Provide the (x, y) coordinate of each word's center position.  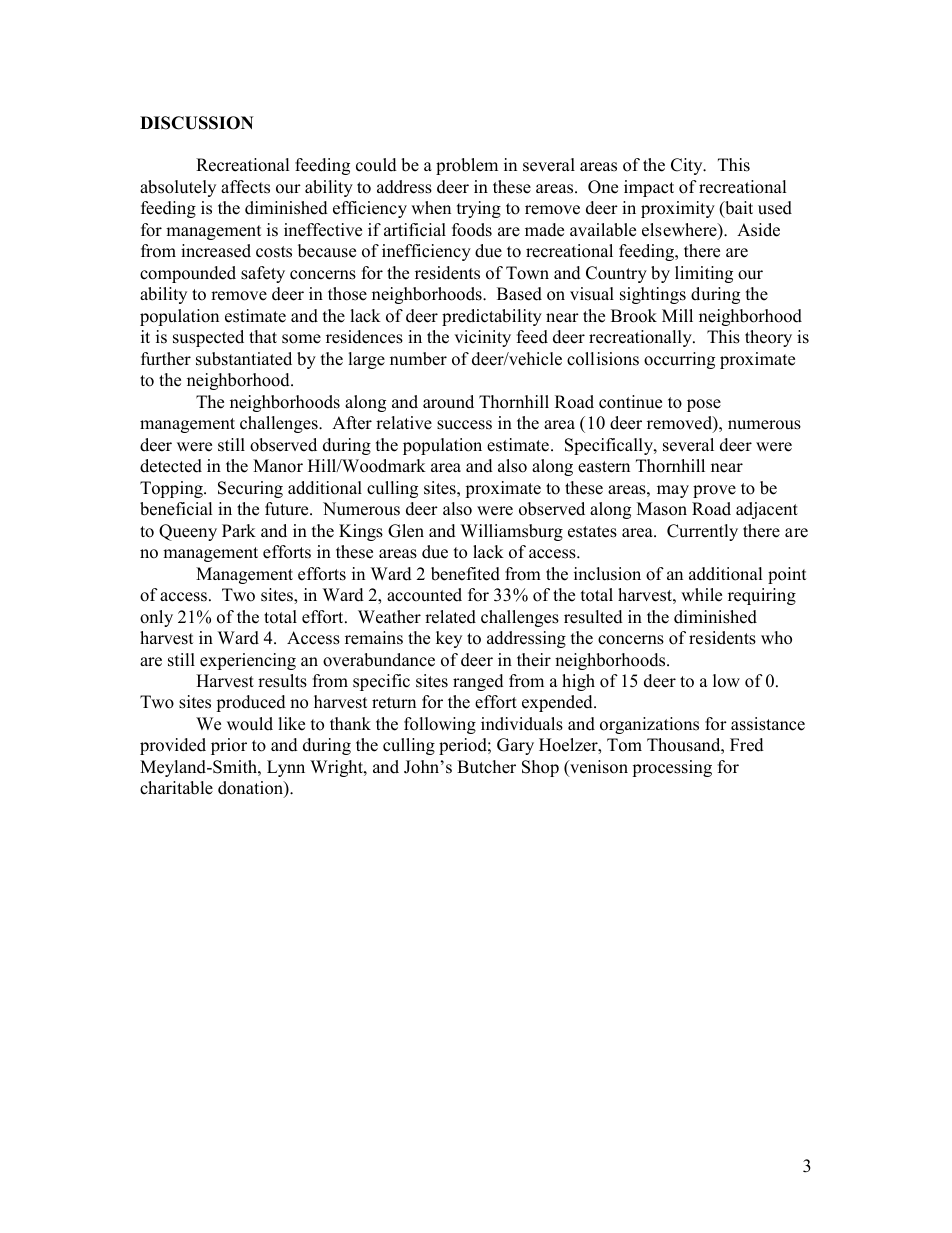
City (688, 166)
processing (672, 768)
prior (229, 746)
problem (467, 166)
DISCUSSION (197, 123)
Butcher (486, 767)
